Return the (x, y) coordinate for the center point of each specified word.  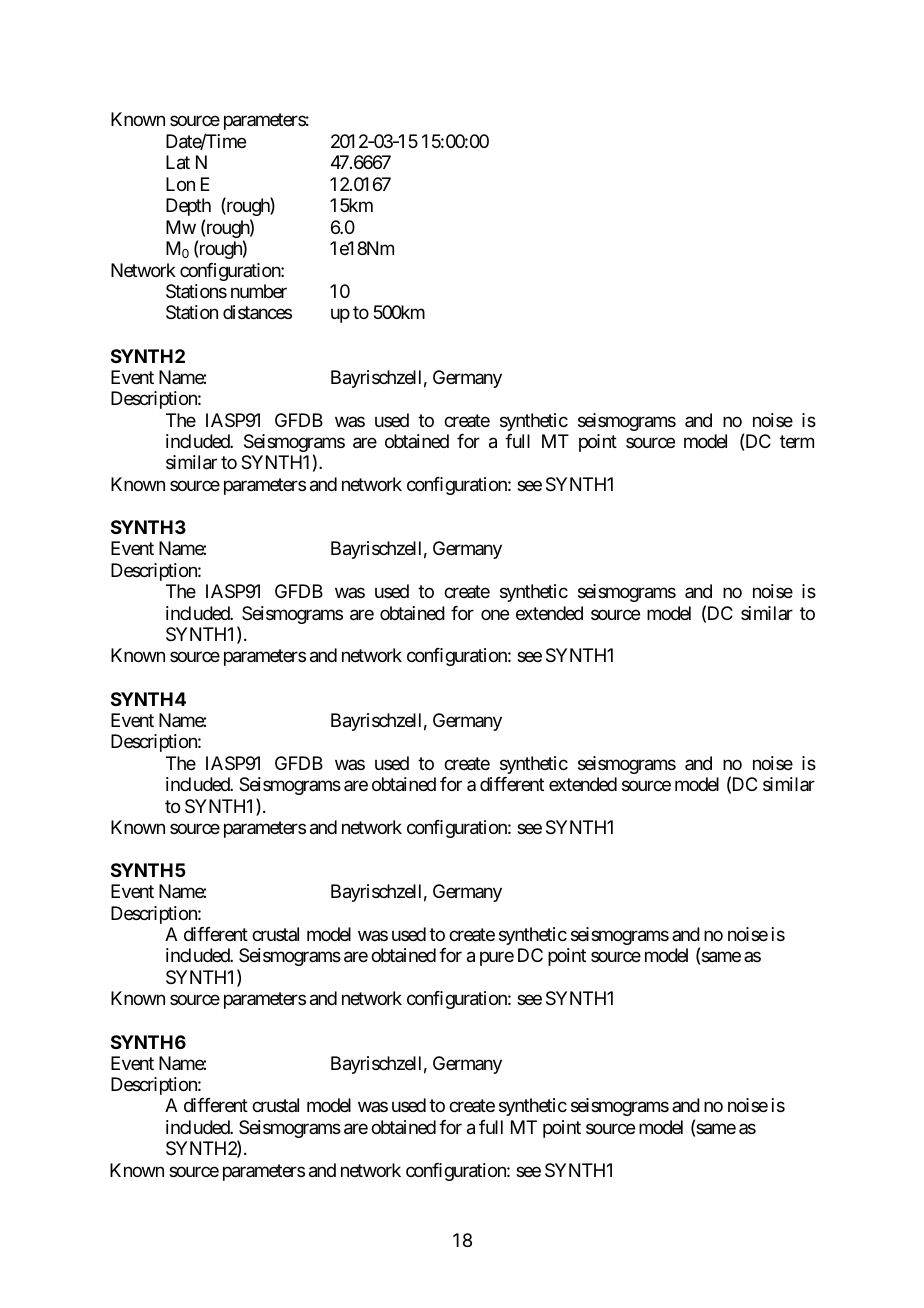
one (495, 614)
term (797, 441)
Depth (188, 207)
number (259, 291)
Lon (180, 184)
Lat (178, 162)
